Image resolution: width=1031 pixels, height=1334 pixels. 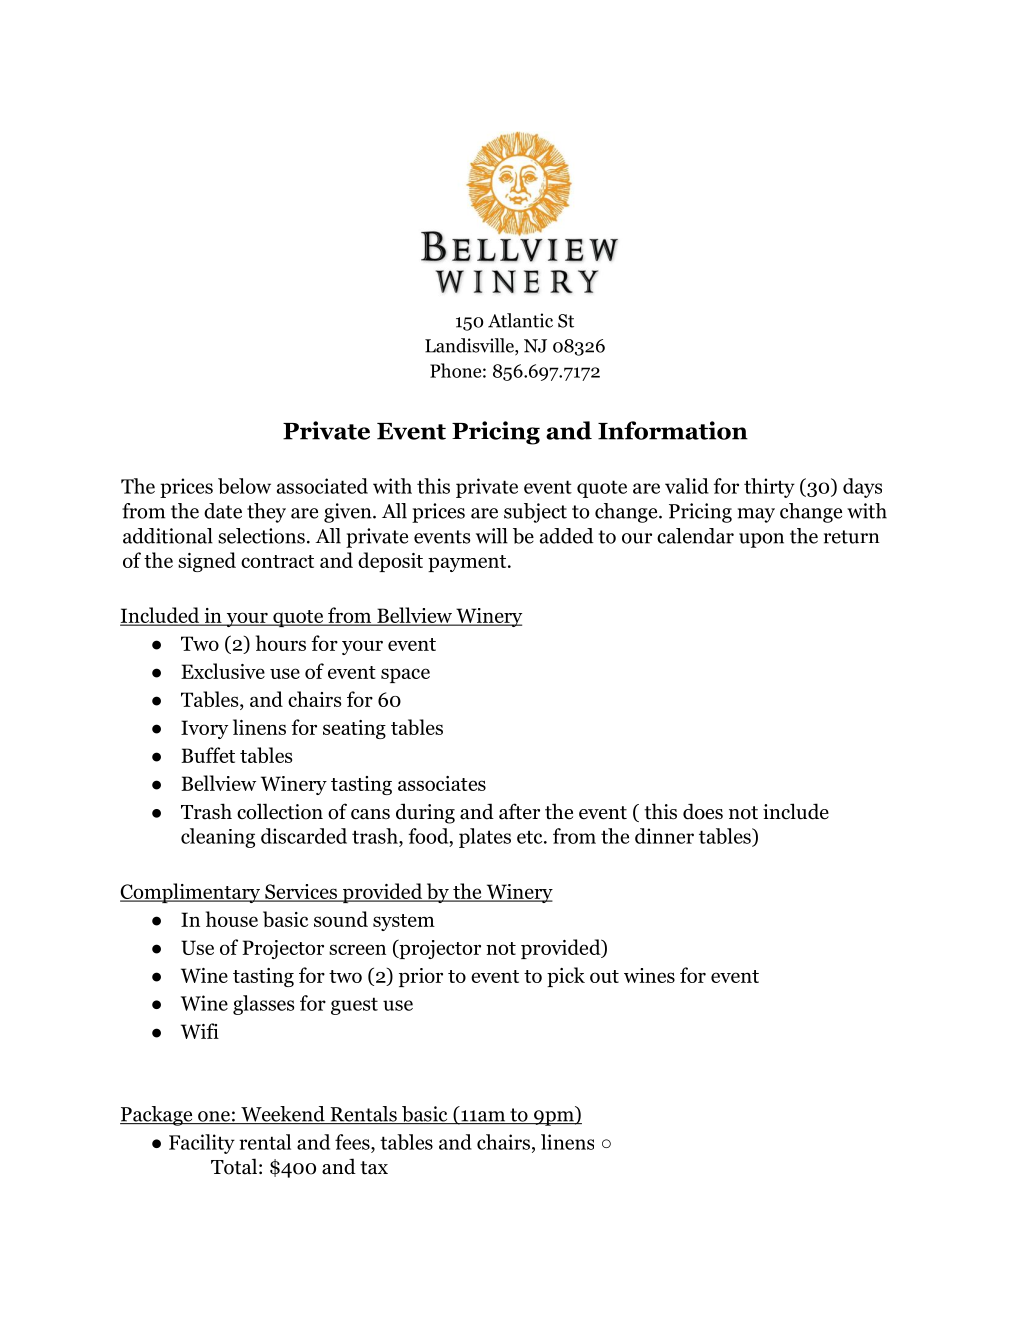 What do you see at coordinates (703, 811) in the image?
I see `does` at bounding box center [703, 811].
